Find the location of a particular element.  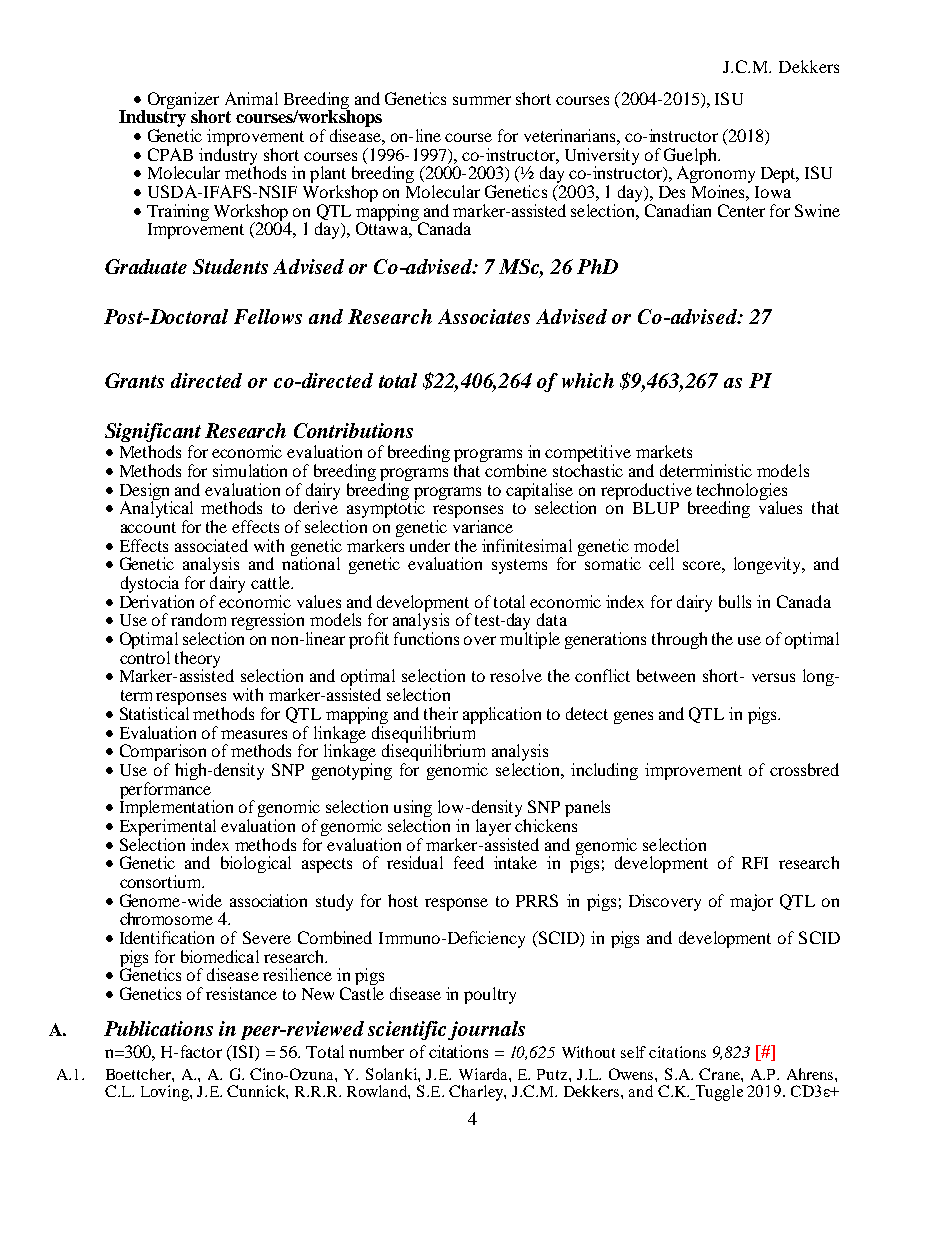

Loving is located at coordinates (166, 1093).
